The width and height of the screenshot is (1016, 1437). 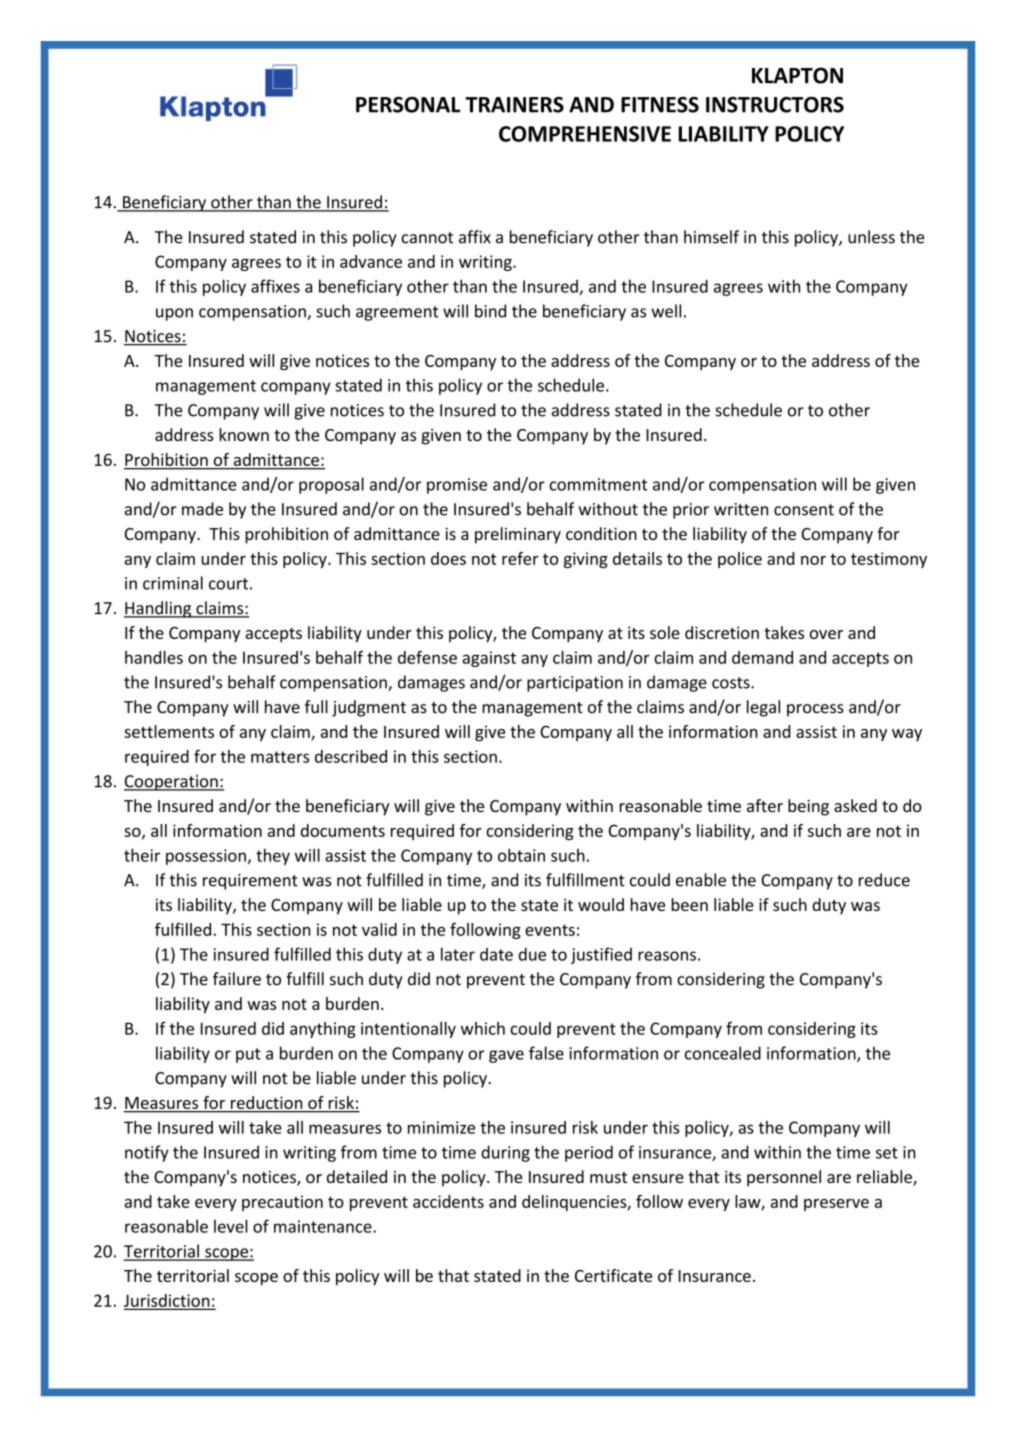 What do you see at coordinates (169, 731) in the screenshot?
I see `settlements` at bounding box center [169, 731].
